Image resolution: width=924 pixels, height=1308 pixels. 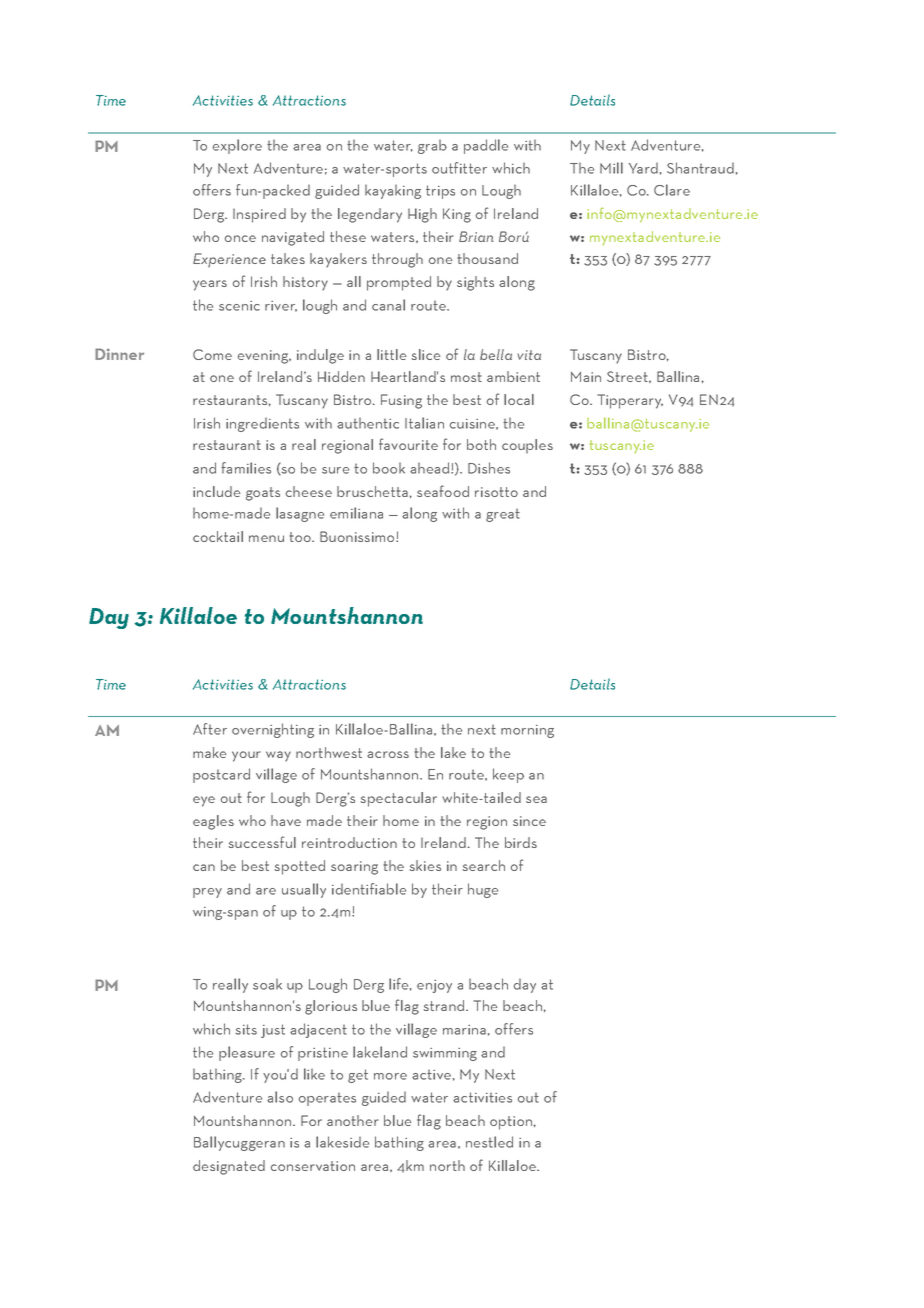 I want to click on designated, so click(x=229, y=1167).
